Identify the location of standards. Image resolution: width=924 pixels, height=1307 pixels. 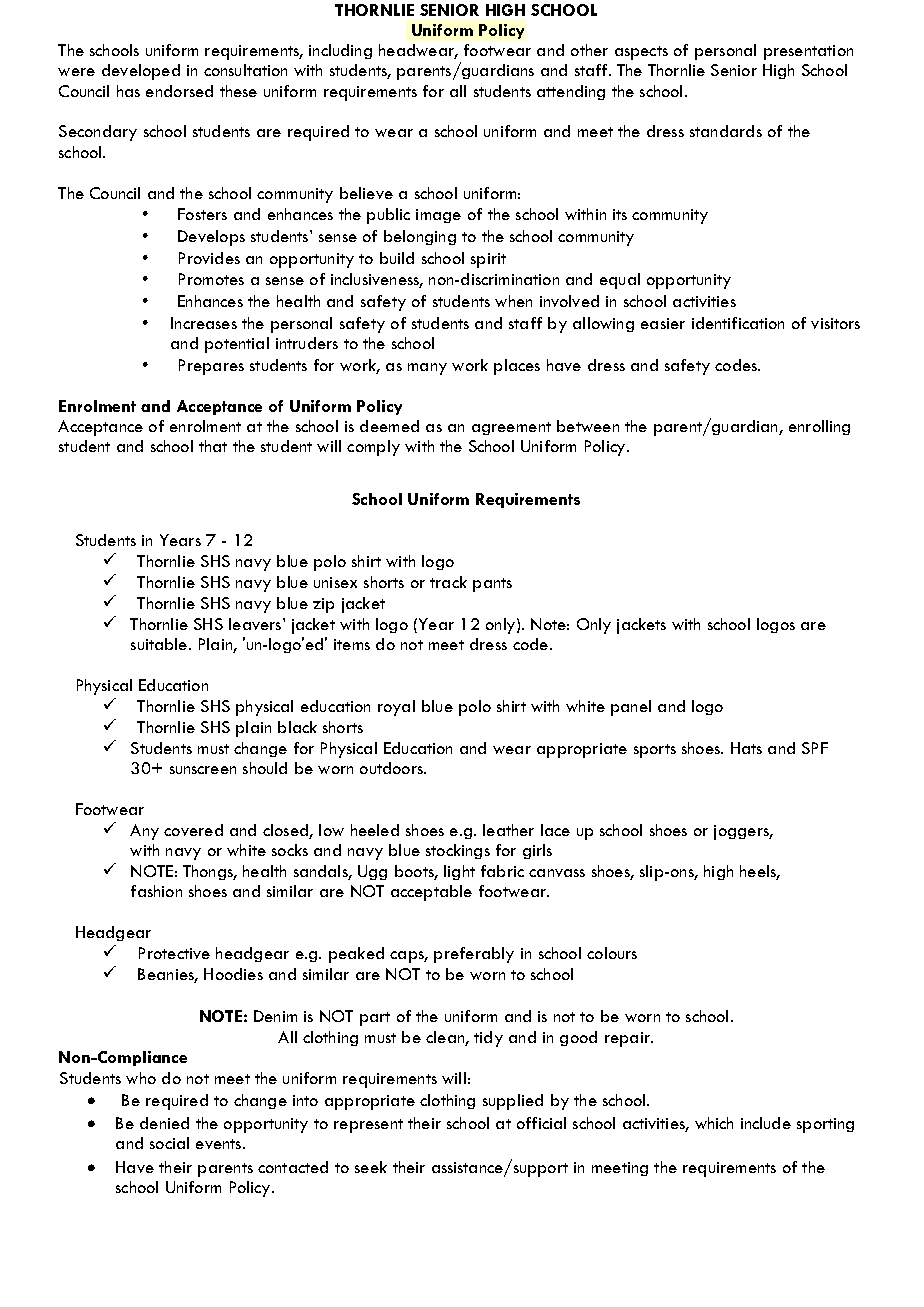
(726, 131).
